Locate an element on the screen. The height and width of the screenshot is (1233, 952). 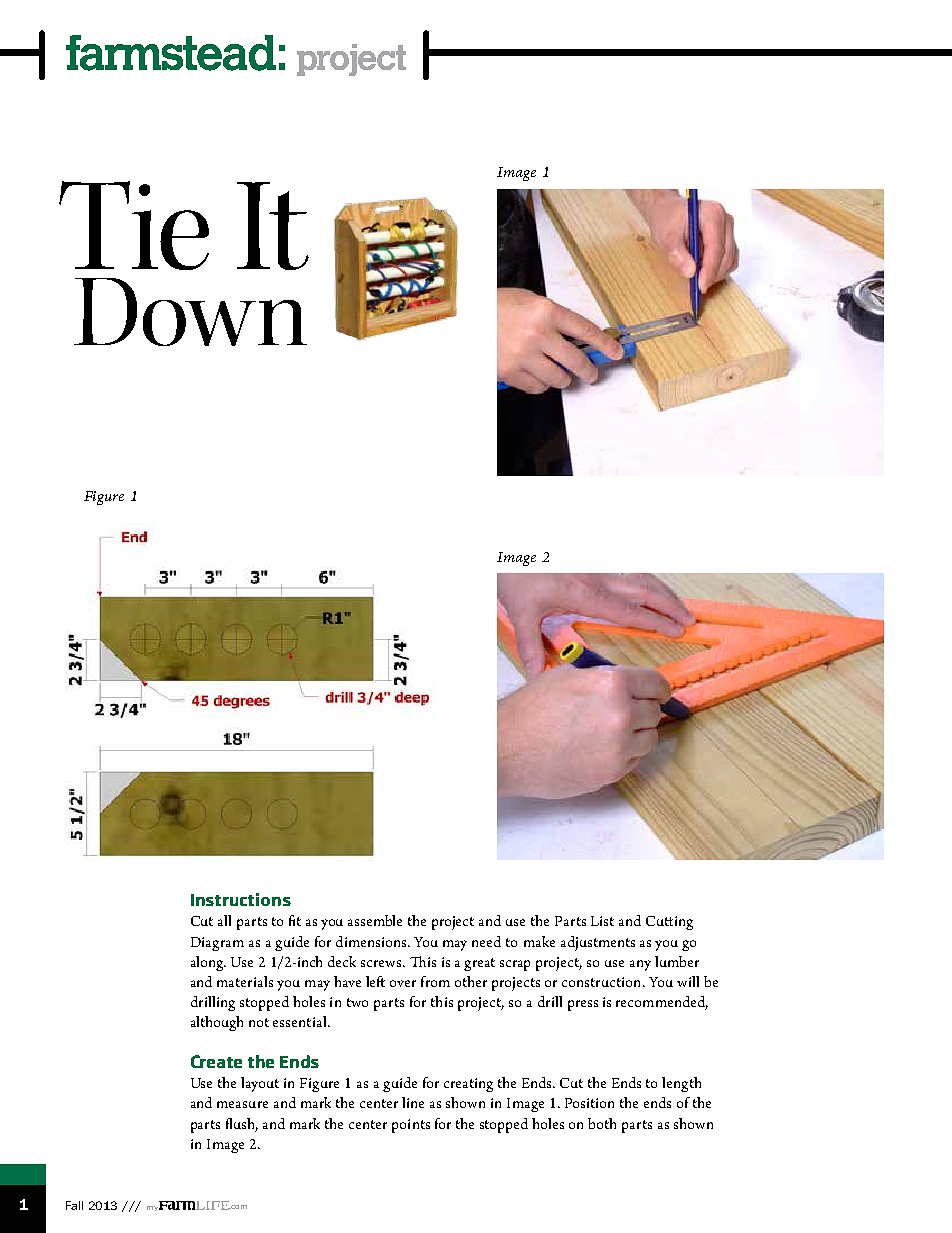
farmstead is located at coordinates (171, 53).
